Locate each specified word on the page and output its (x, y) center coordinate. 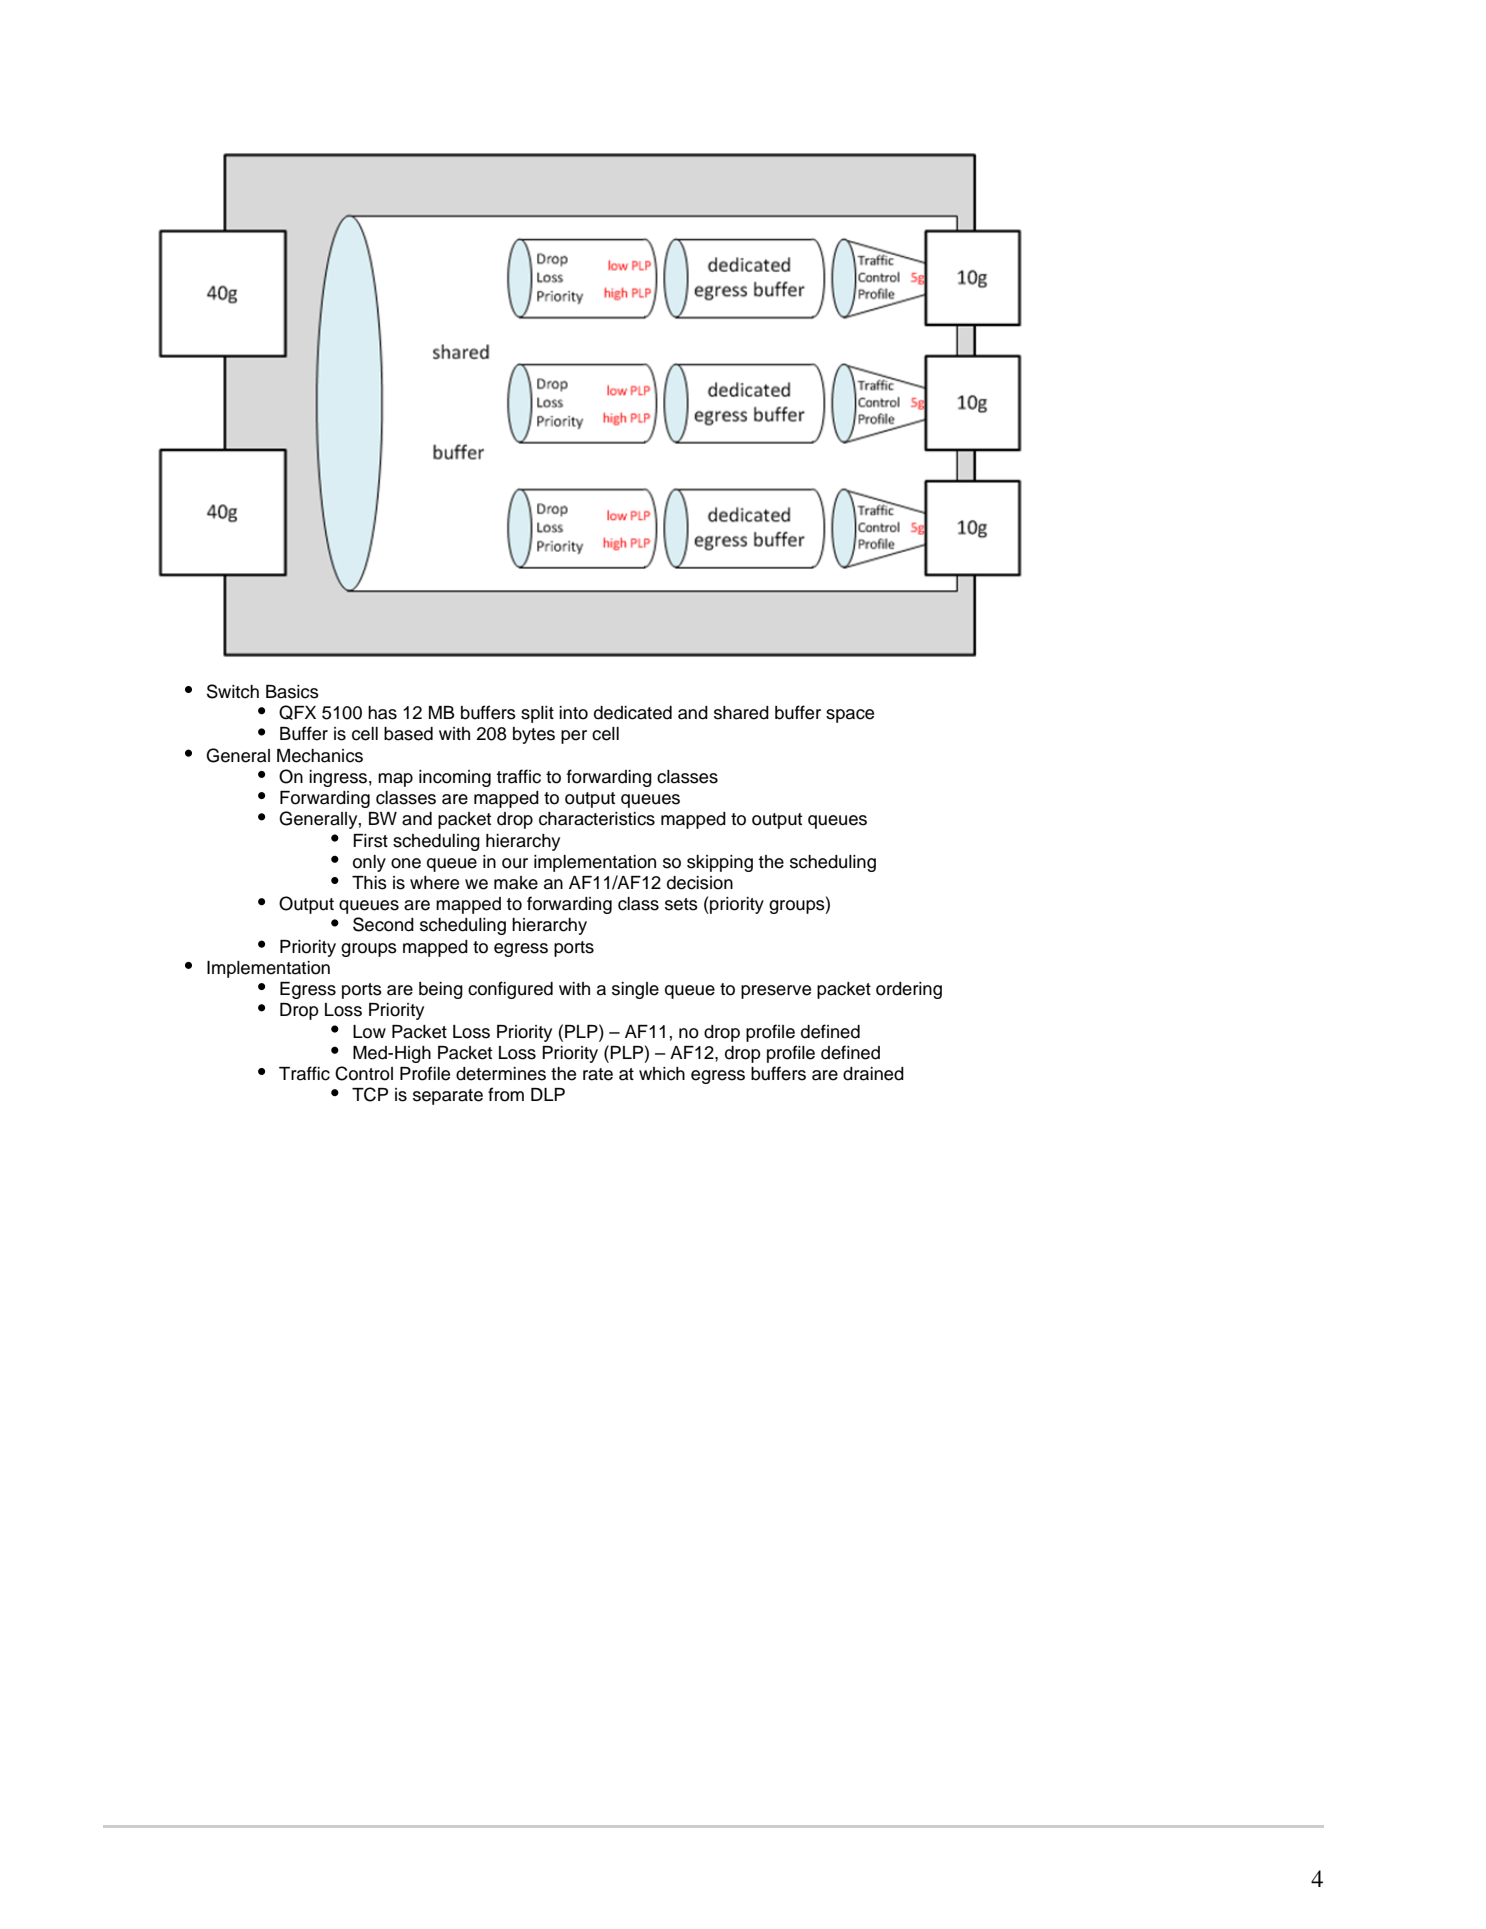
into (573, 713)
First (370, 841)
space (850, 716)
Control (364, 1073)
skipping (720, 863)
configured (510, 990)
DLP (548, 1094)
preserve (776, 992)
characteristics (597, 819)
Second (383, 924)
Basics (292, 692)
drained (873, 1074)
